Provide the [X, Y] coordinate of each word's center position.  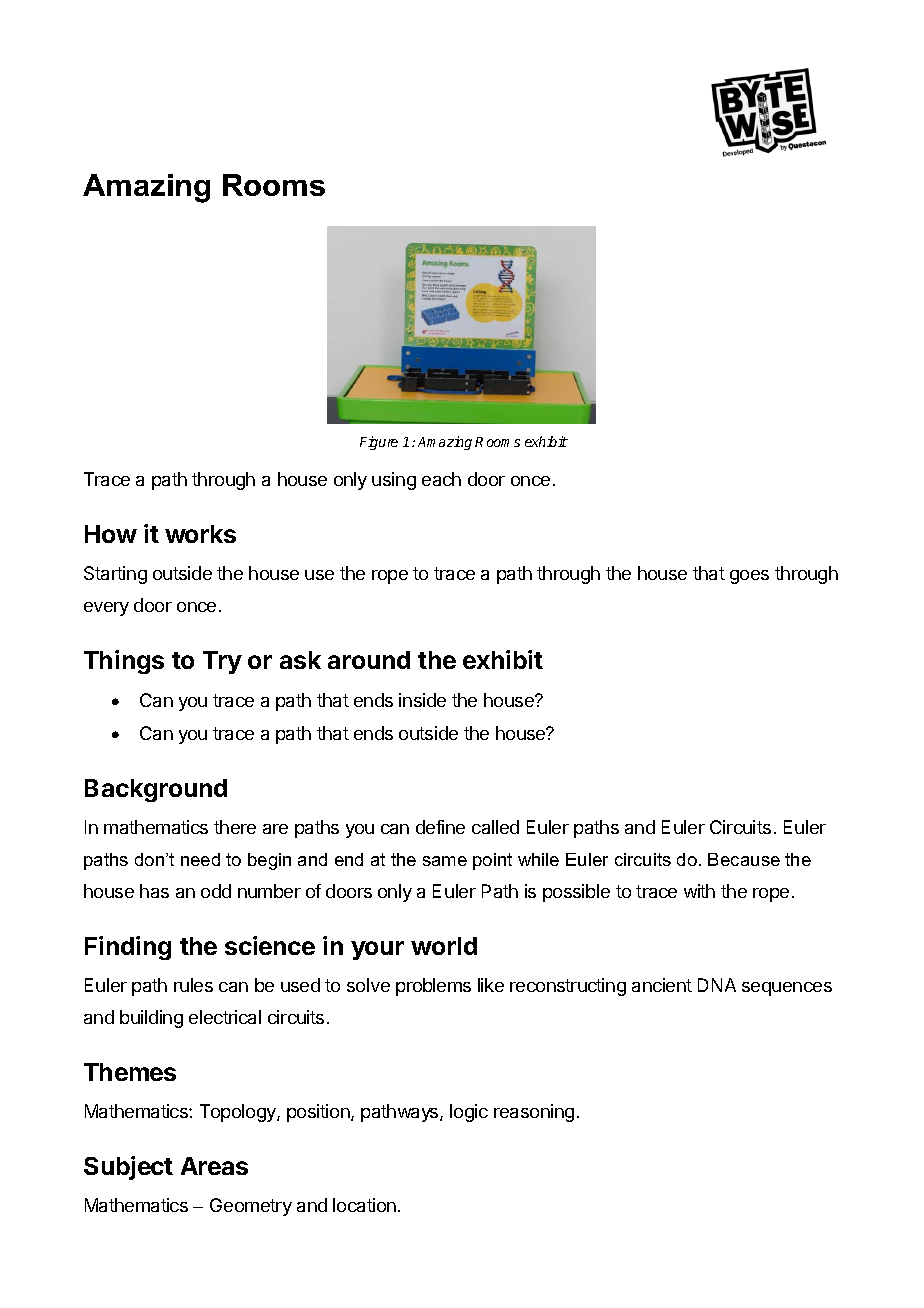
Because [744, 859]
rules [193, 985]
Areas [214, 1166]
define [440, 827]
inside [422, 700]
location [364, 1205]
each [441, 479]
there [235, 827]
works [200, 534]
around [369, 660]
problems [433, 987]
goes [749, 577]
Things [124, 662]
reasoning [534, 1113]
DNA [717, 985]
